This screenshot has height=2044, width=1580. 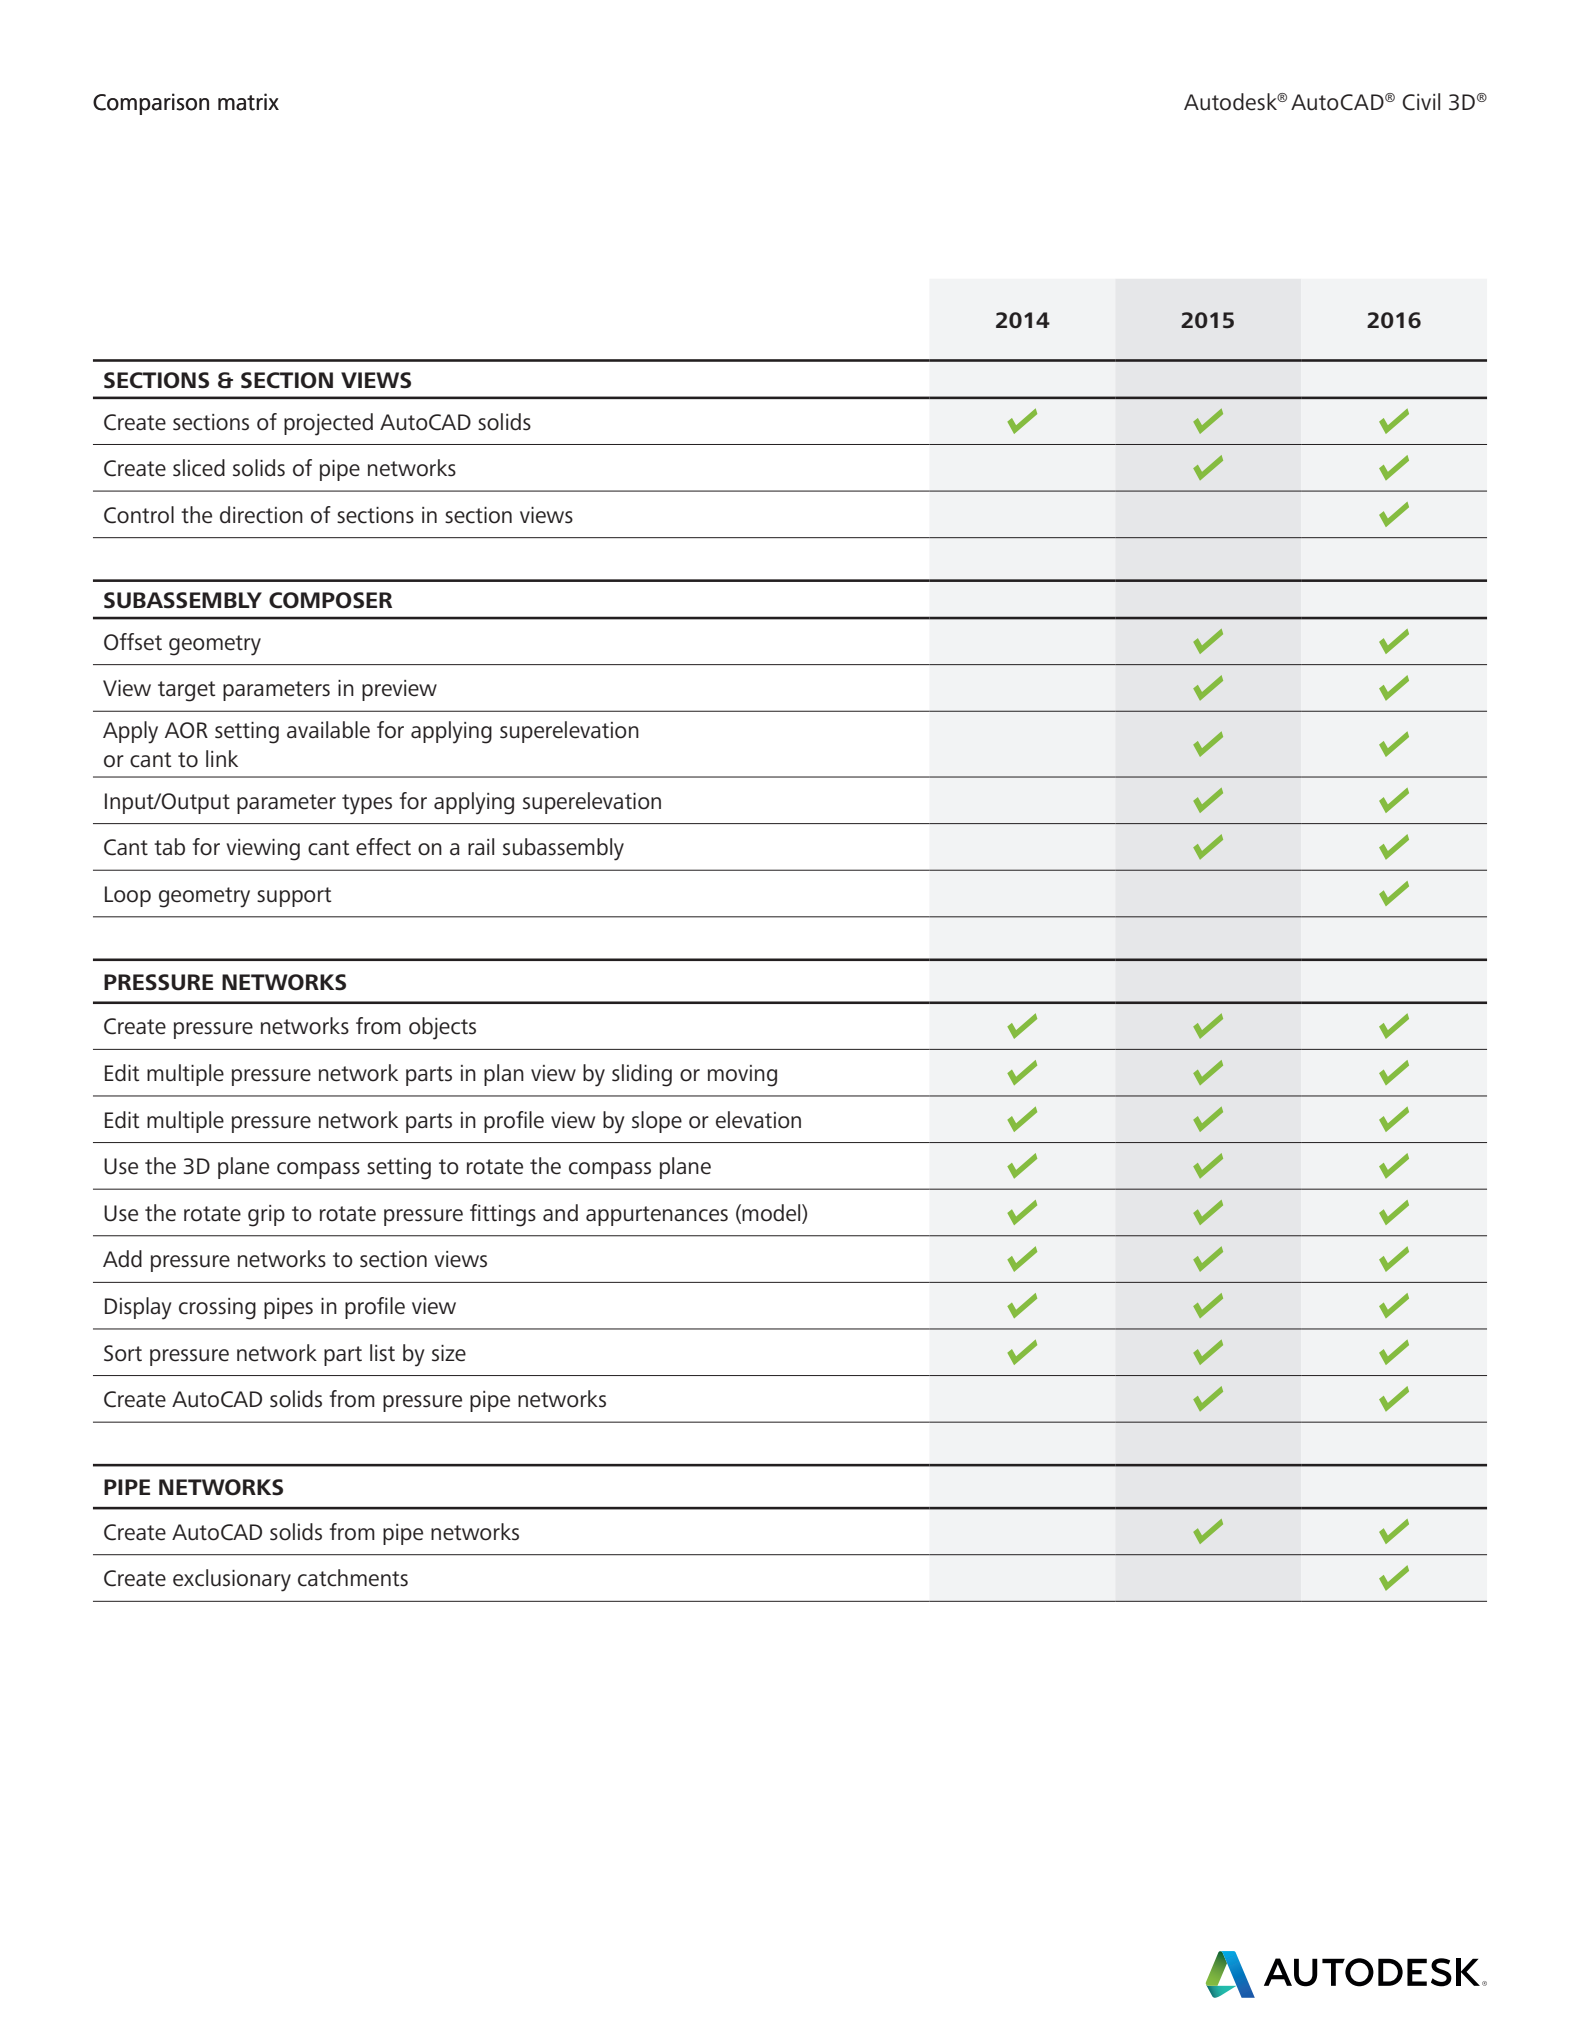 What do you see at coordinates (742, 1076) in the screenshot?
I see `moving` at bounding box center [742, 1076].
